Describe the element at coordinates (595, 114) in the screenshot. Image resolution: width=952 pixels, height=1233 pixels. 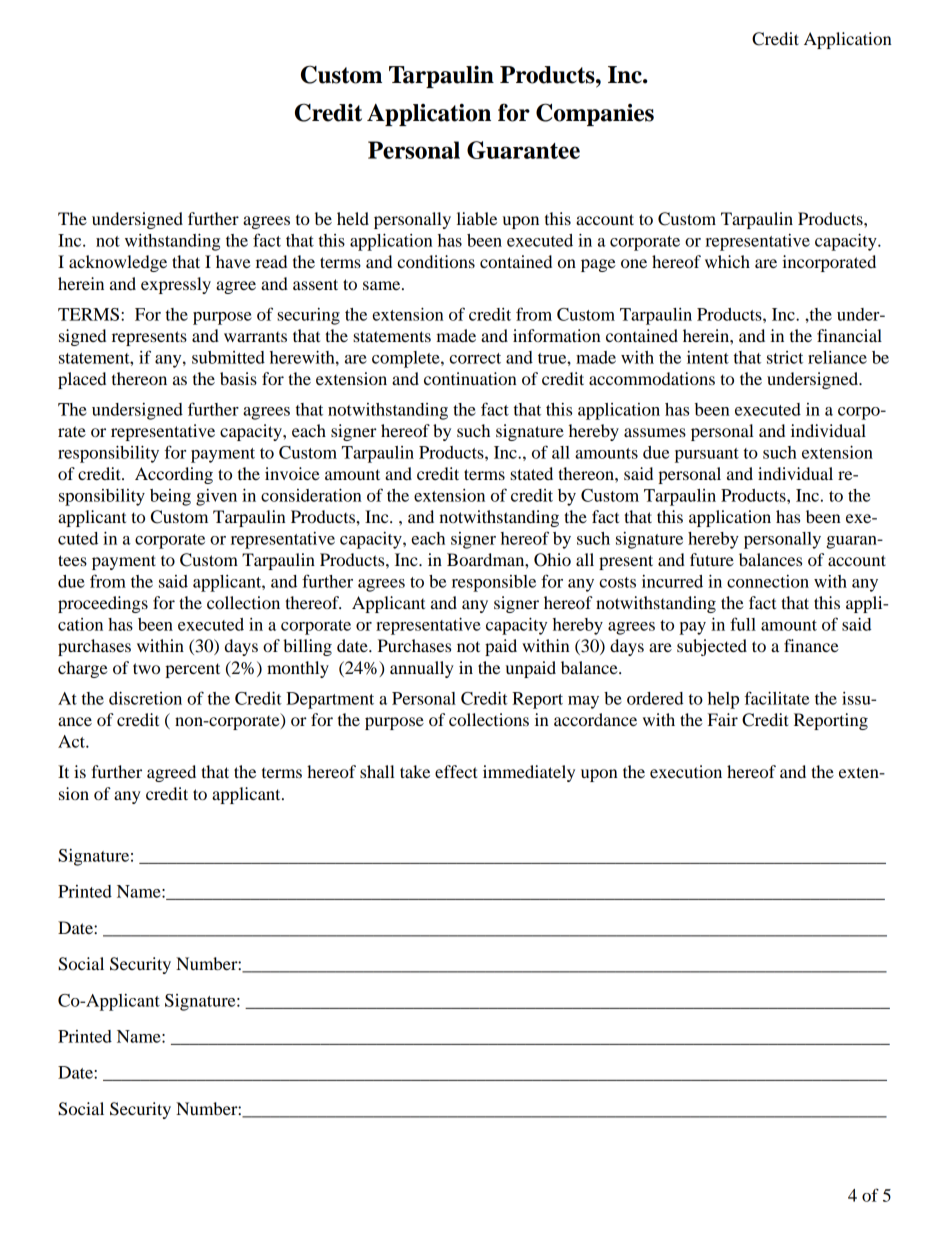
I see `Companies` at that location.
